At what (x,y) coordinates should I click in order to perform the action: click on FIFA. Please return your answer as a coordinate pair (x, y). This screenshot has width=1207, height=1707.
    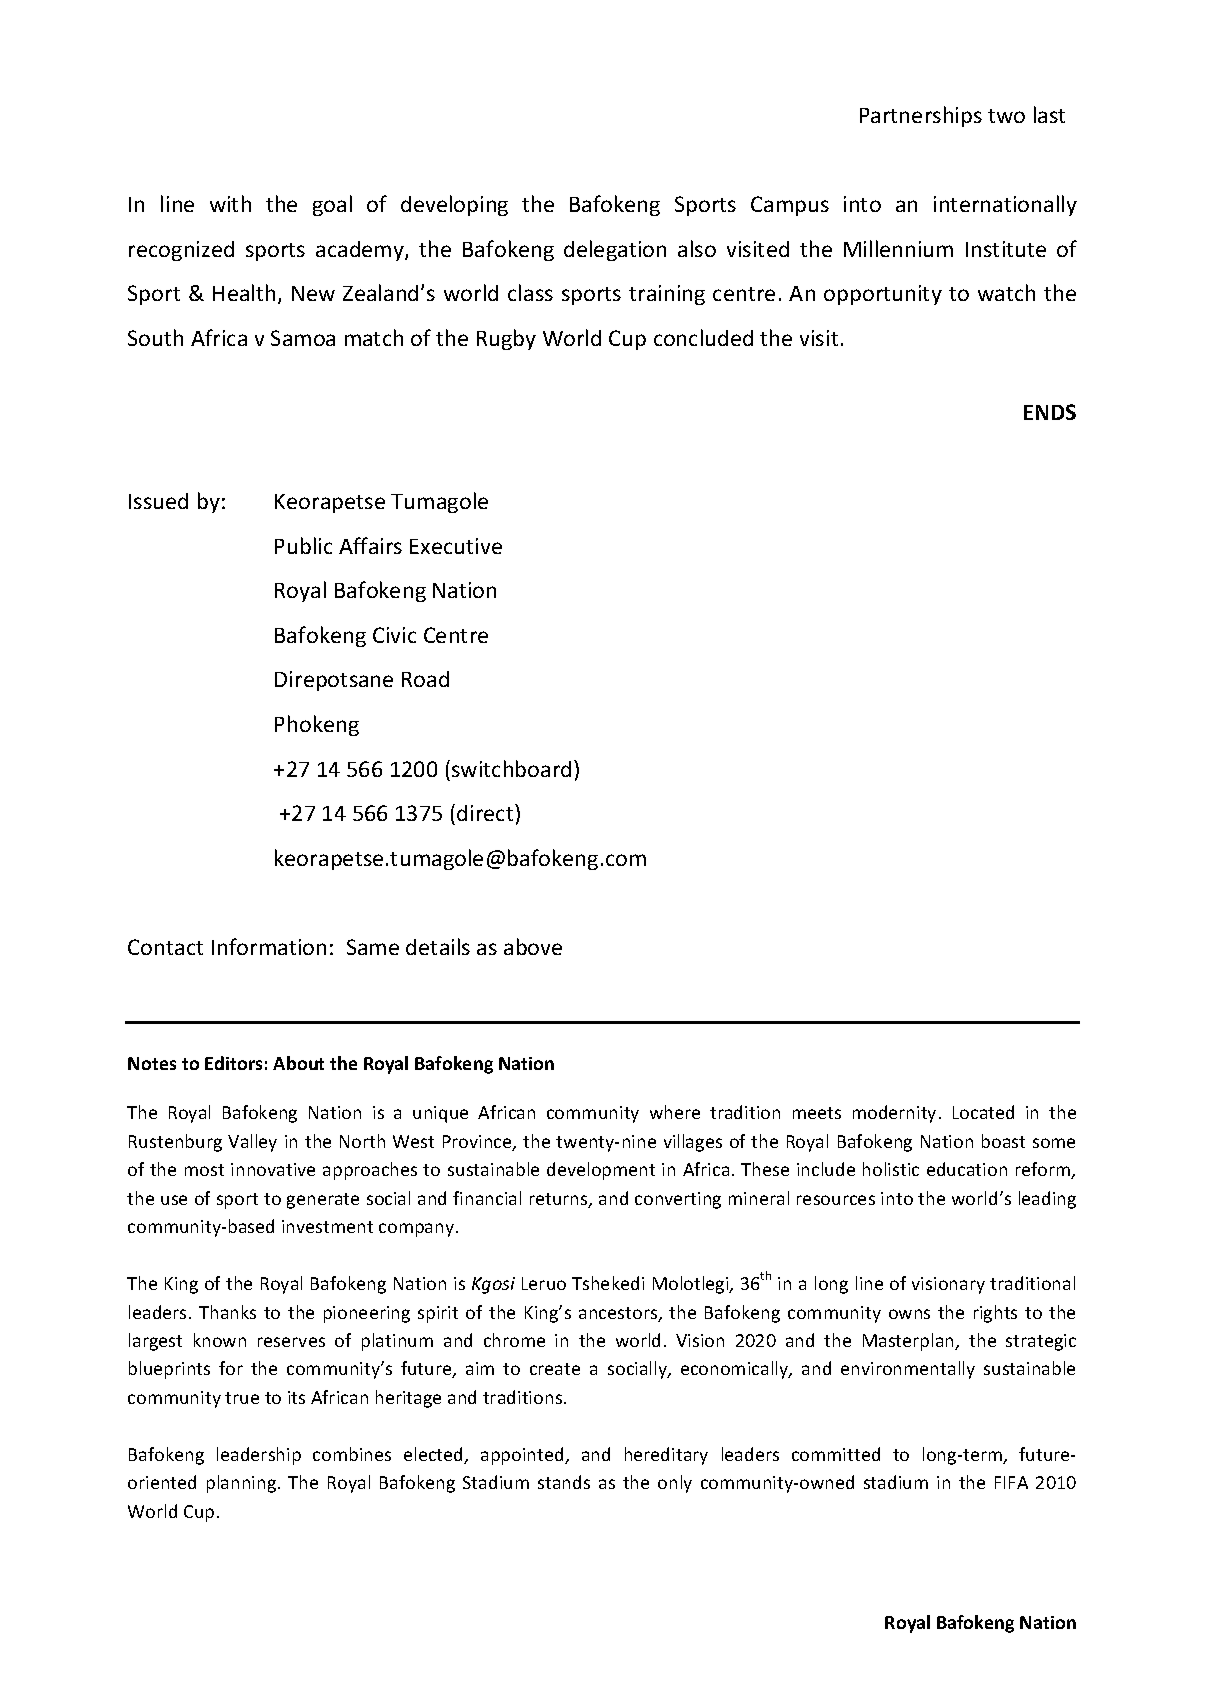
    Looking at the image, I should click on (1011, 1482).
